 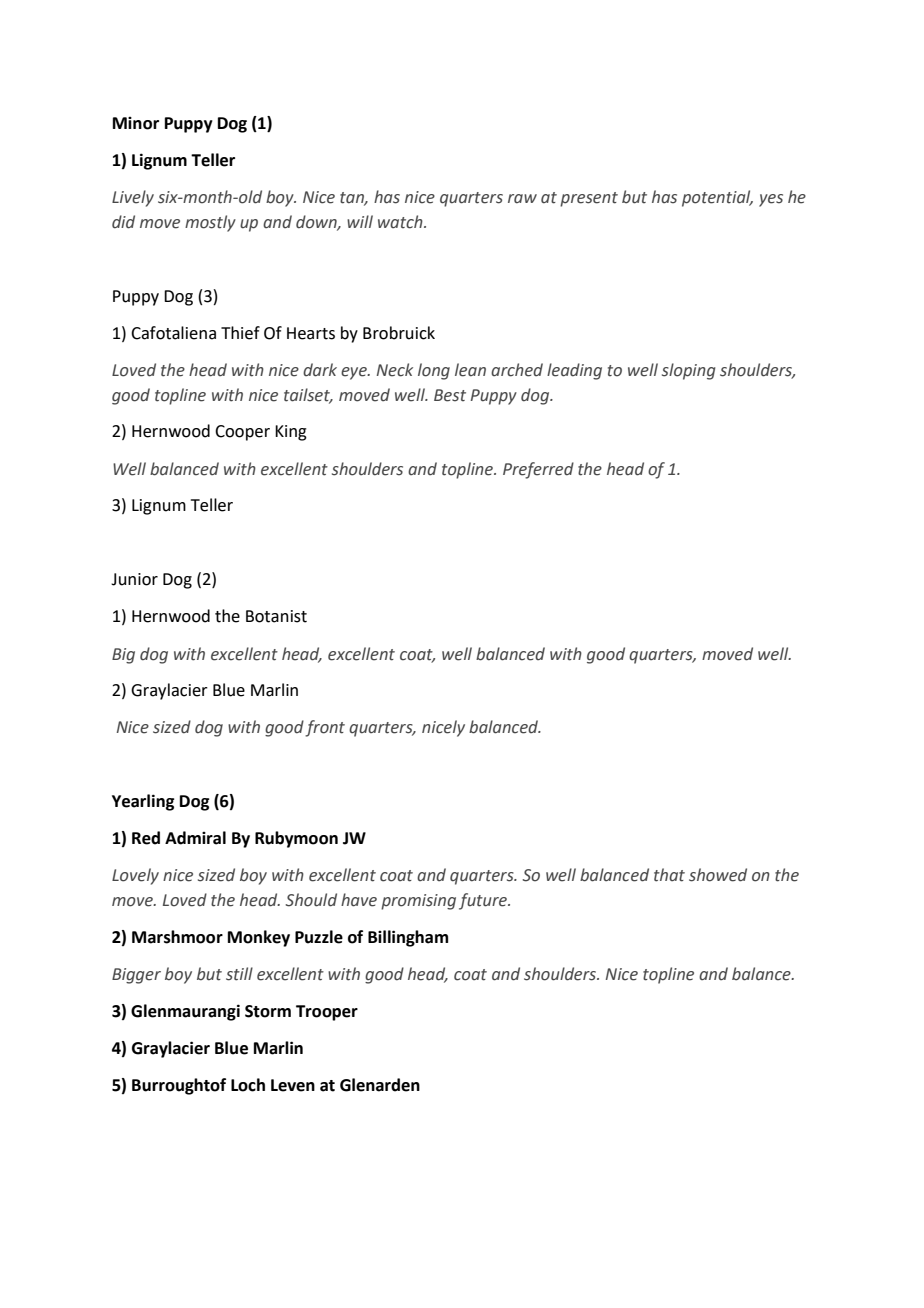 What do you see at coordinates (522, 199) in the screenshot?
I see `raw` at bounding box center [522, 199].
